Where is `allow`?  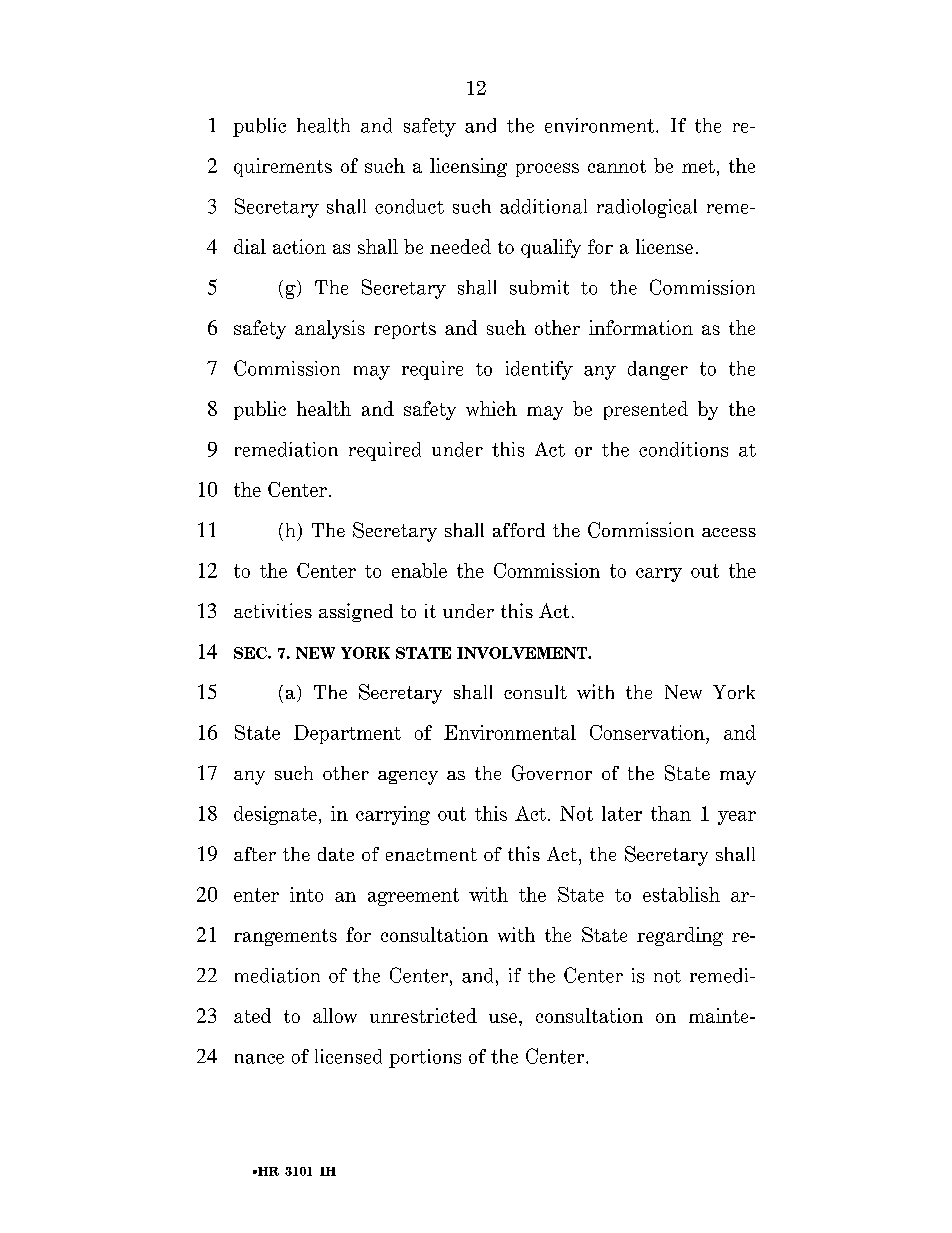
allow is located at coordinates (335, 1015).
